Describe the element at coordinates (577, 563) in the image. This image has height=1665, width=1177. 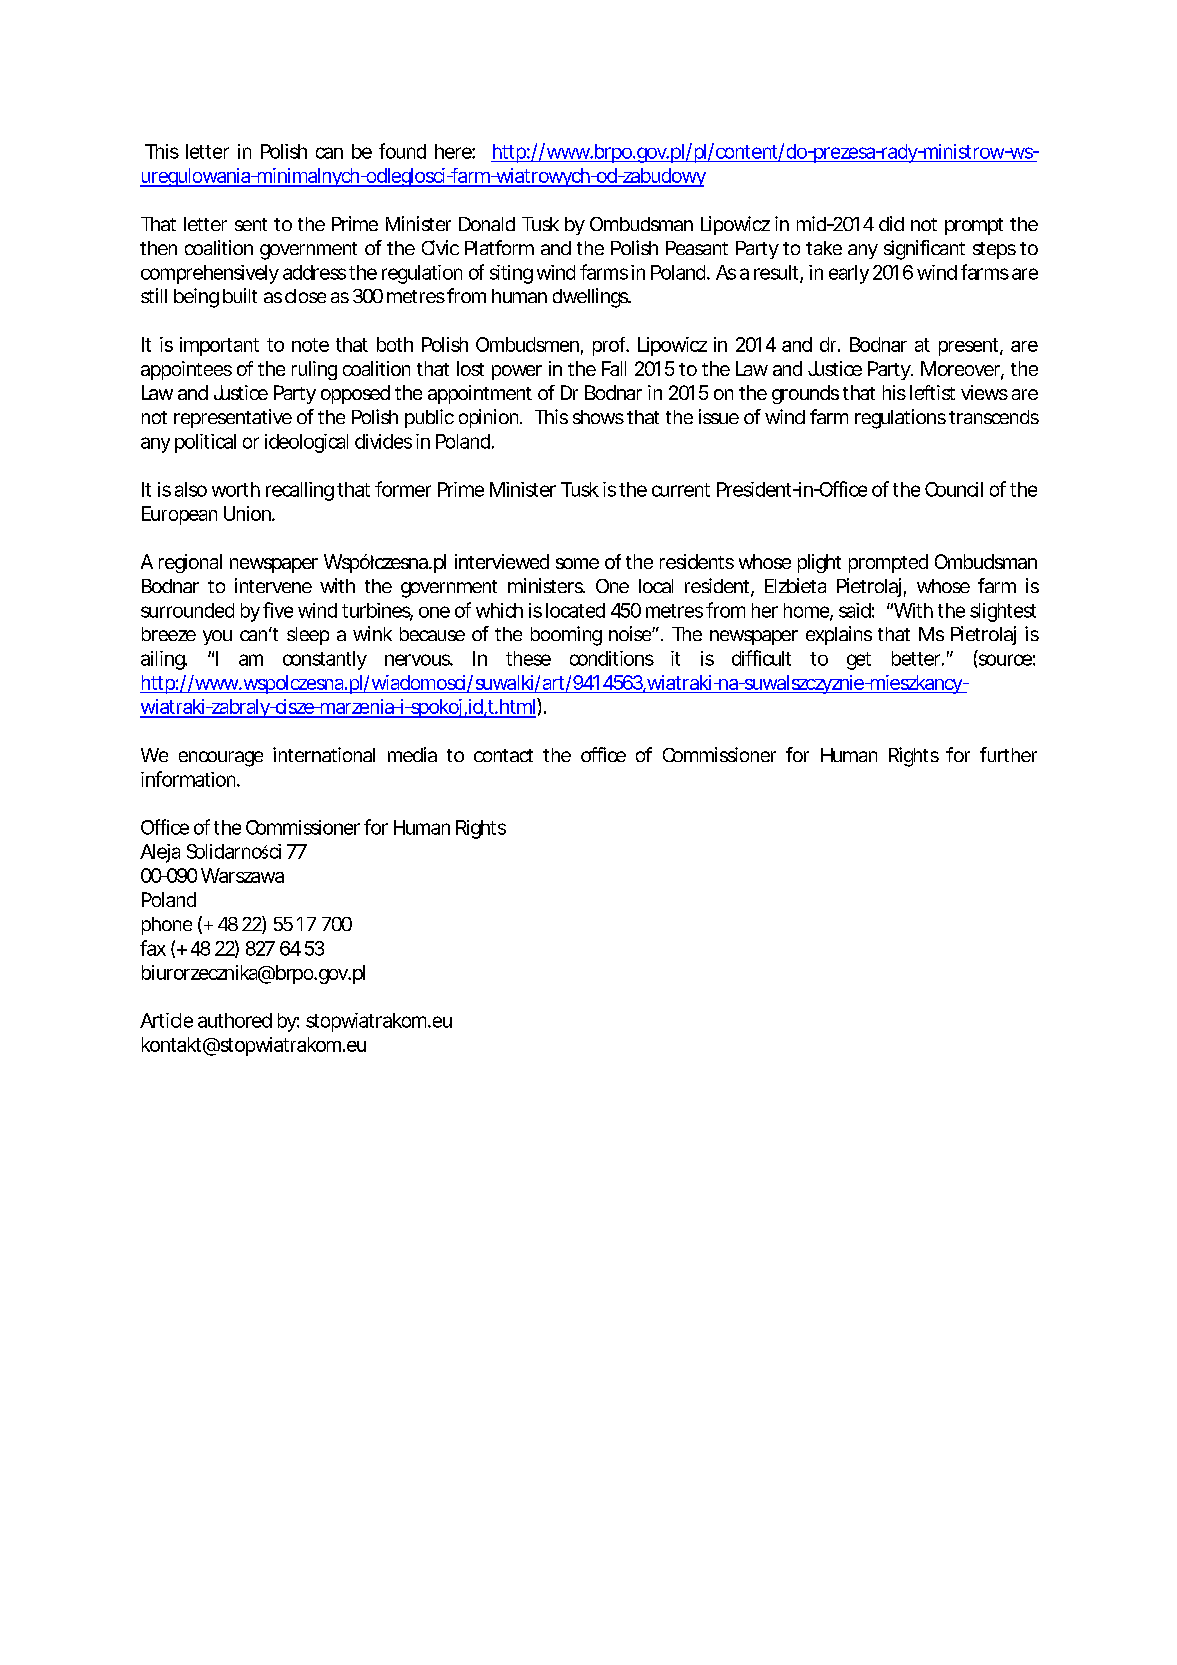
I see `some` at that location.
